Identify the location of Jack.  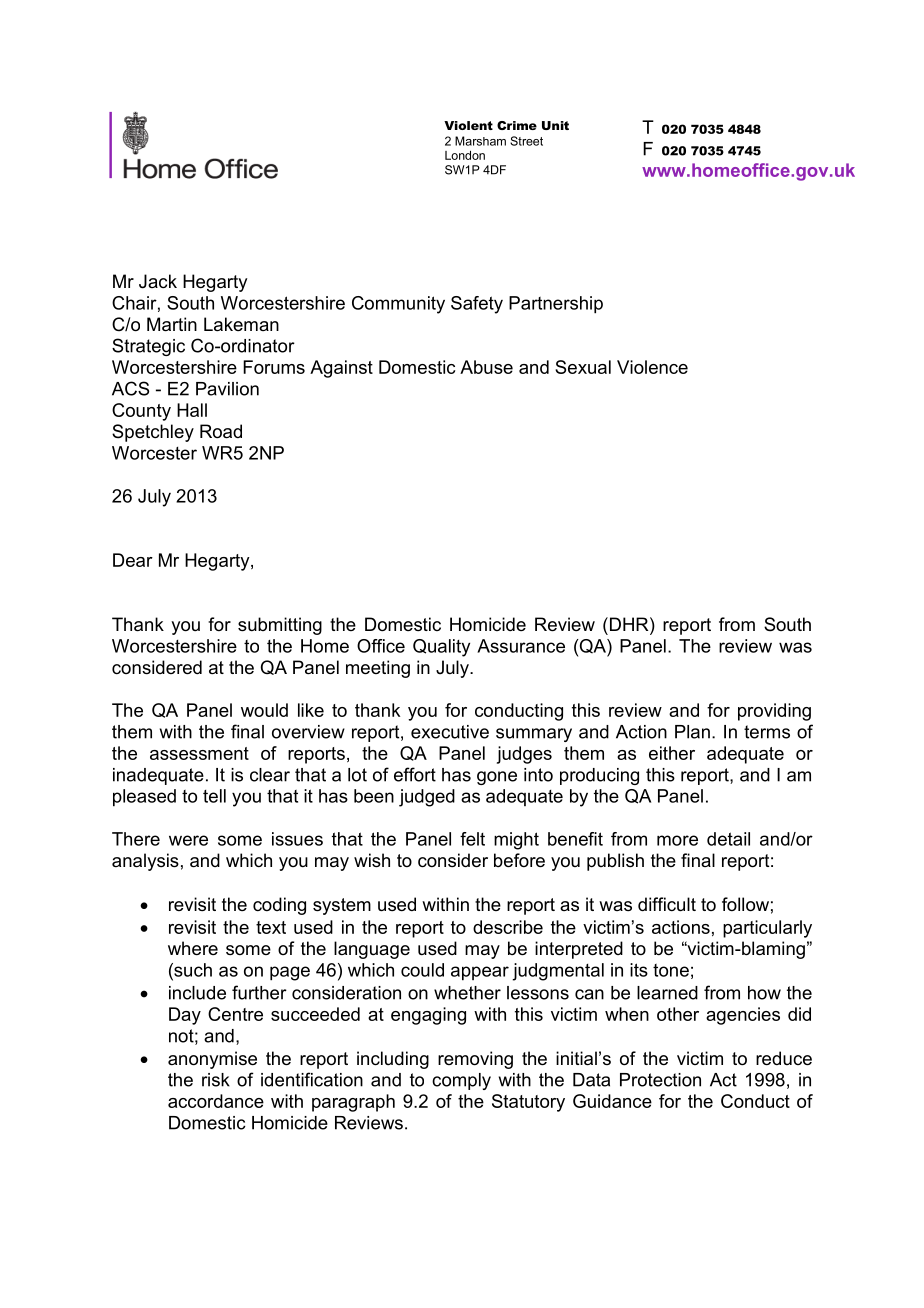
(158, 281).
